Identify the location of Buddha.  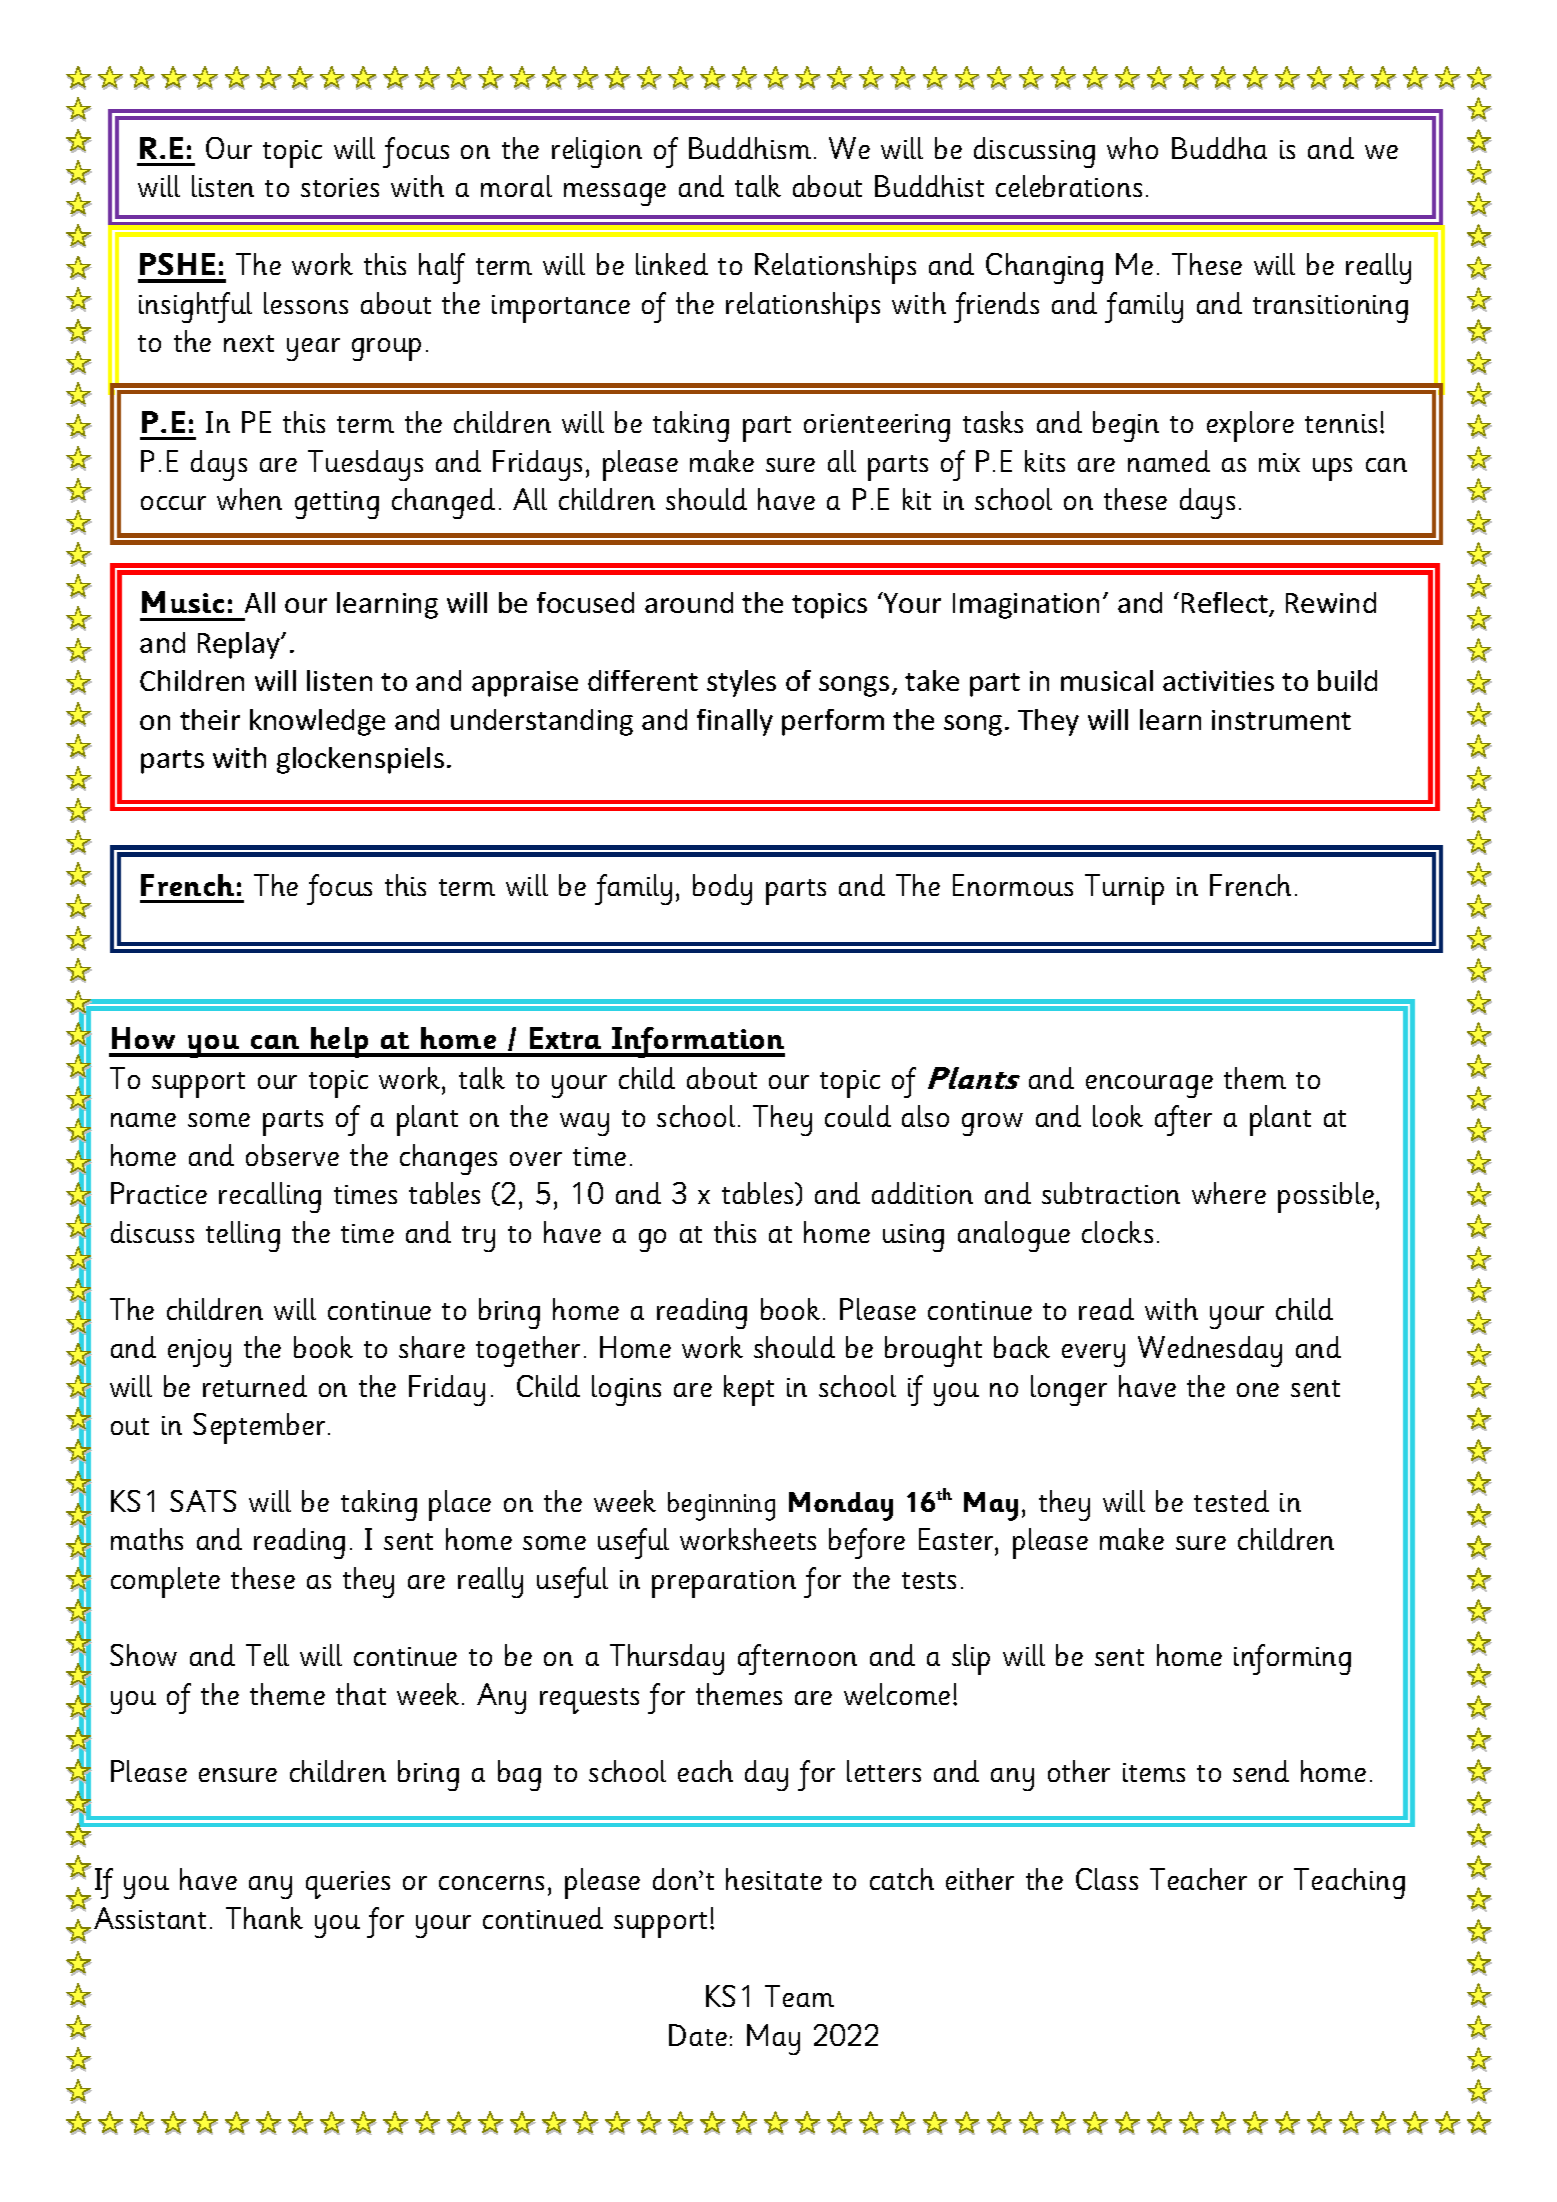
(1219, 148).
